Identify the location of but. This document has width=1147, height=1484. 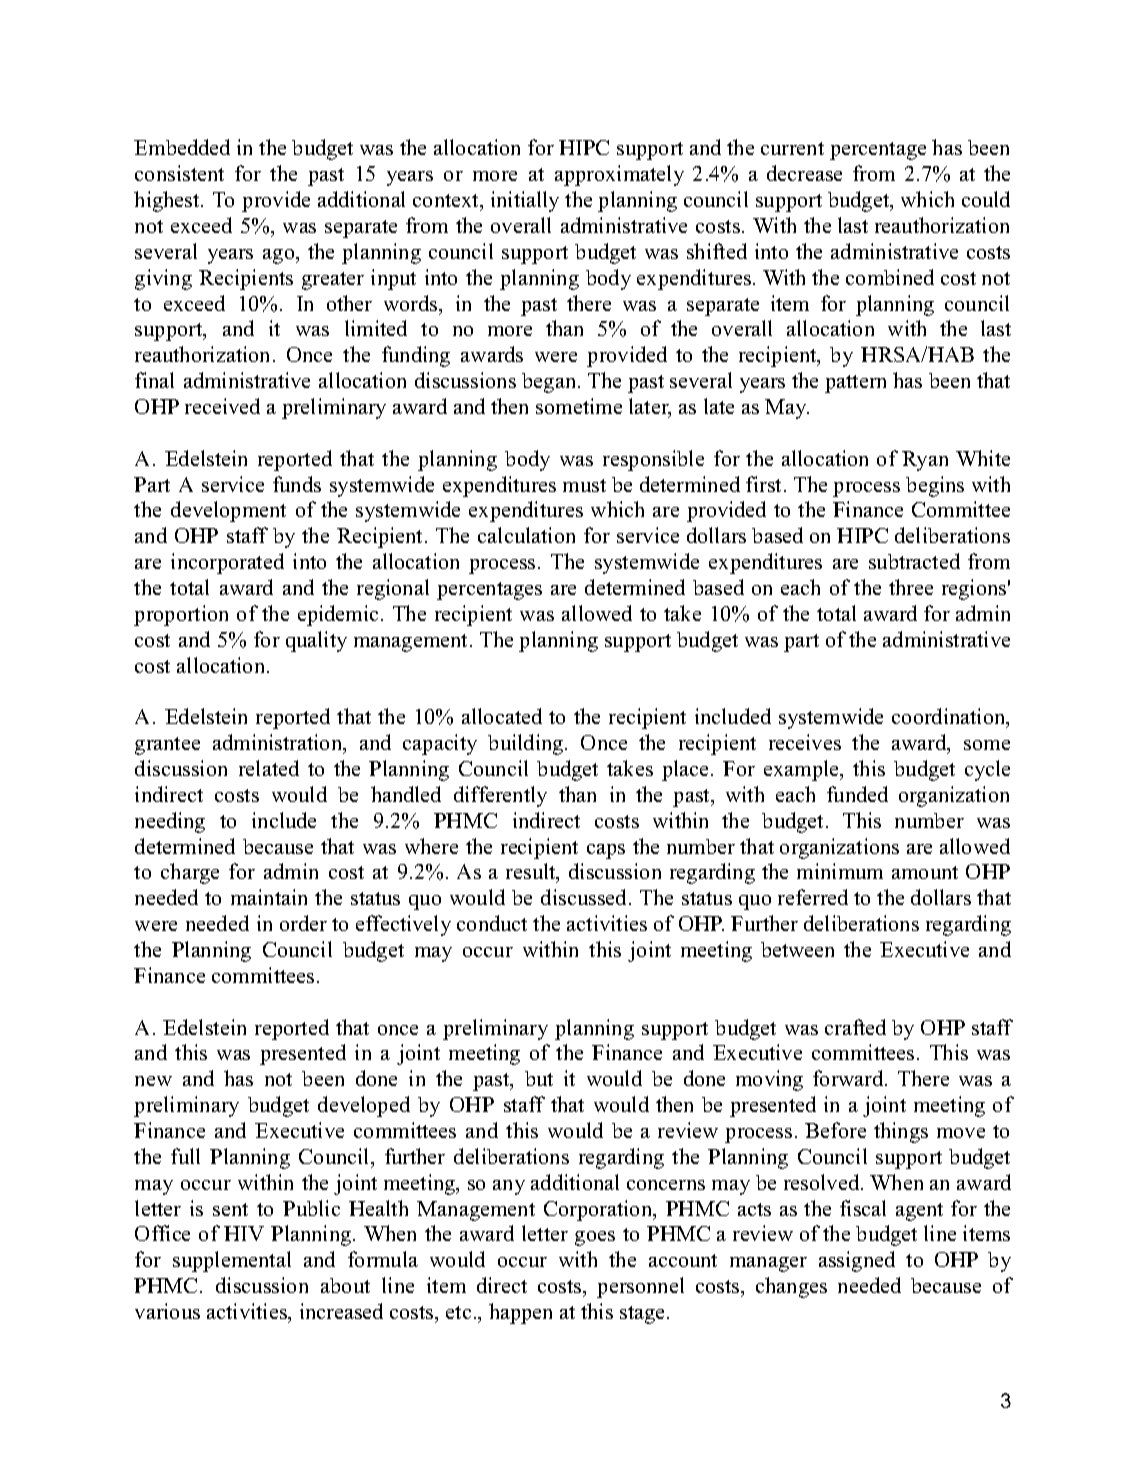
(539, 1078).
